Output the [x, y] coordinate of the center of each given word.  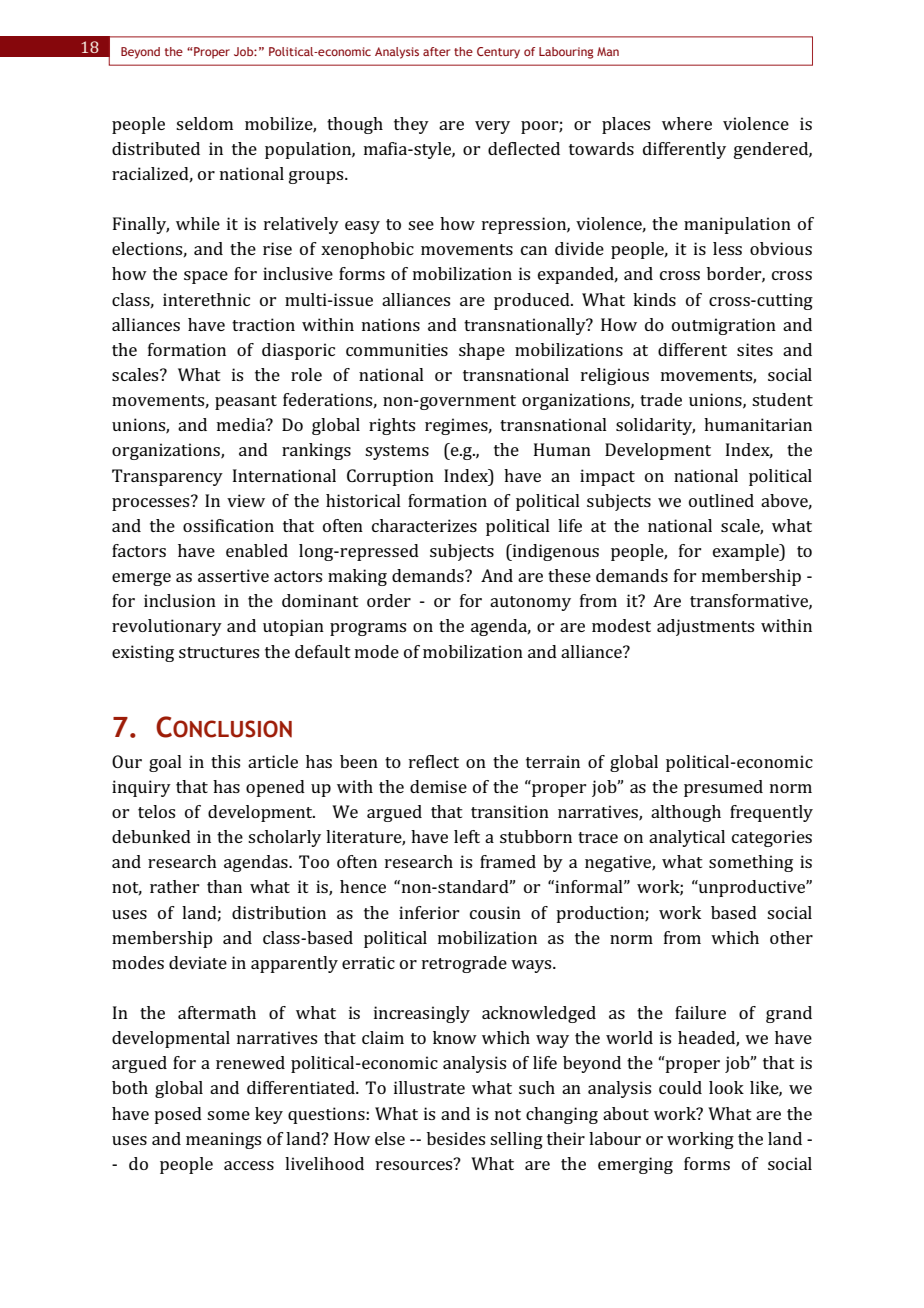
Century [498, 53]
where [687, 123]
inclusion [180, 600]
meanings [223, 1140]
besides [456, 1138]
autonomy [530, 603]
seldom [204, 123]
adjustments [705, 627]
